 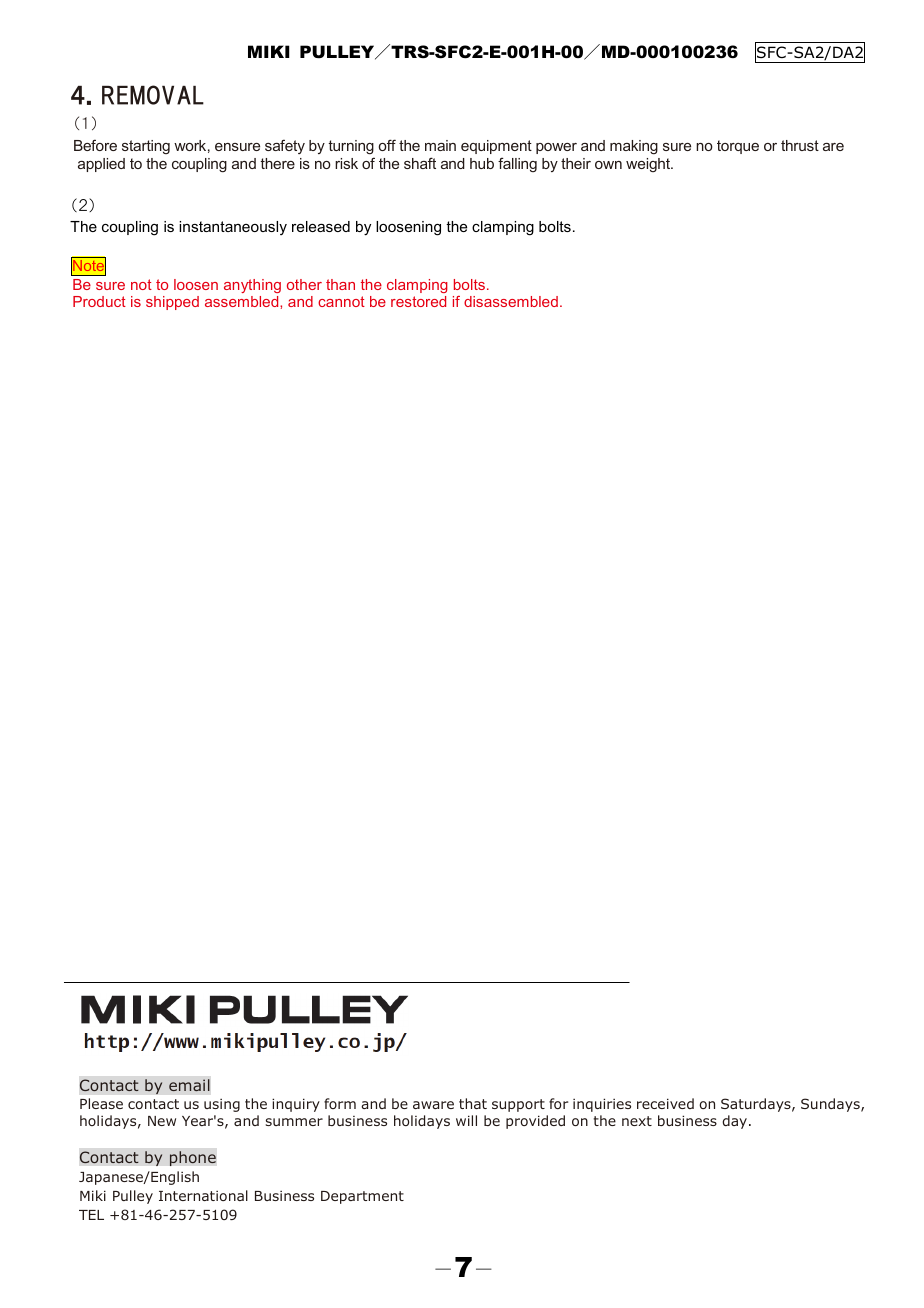 What do you see at coordinates (637, 1121) in the screenshot?
I see `next` at bounding box center [637, 1121].
